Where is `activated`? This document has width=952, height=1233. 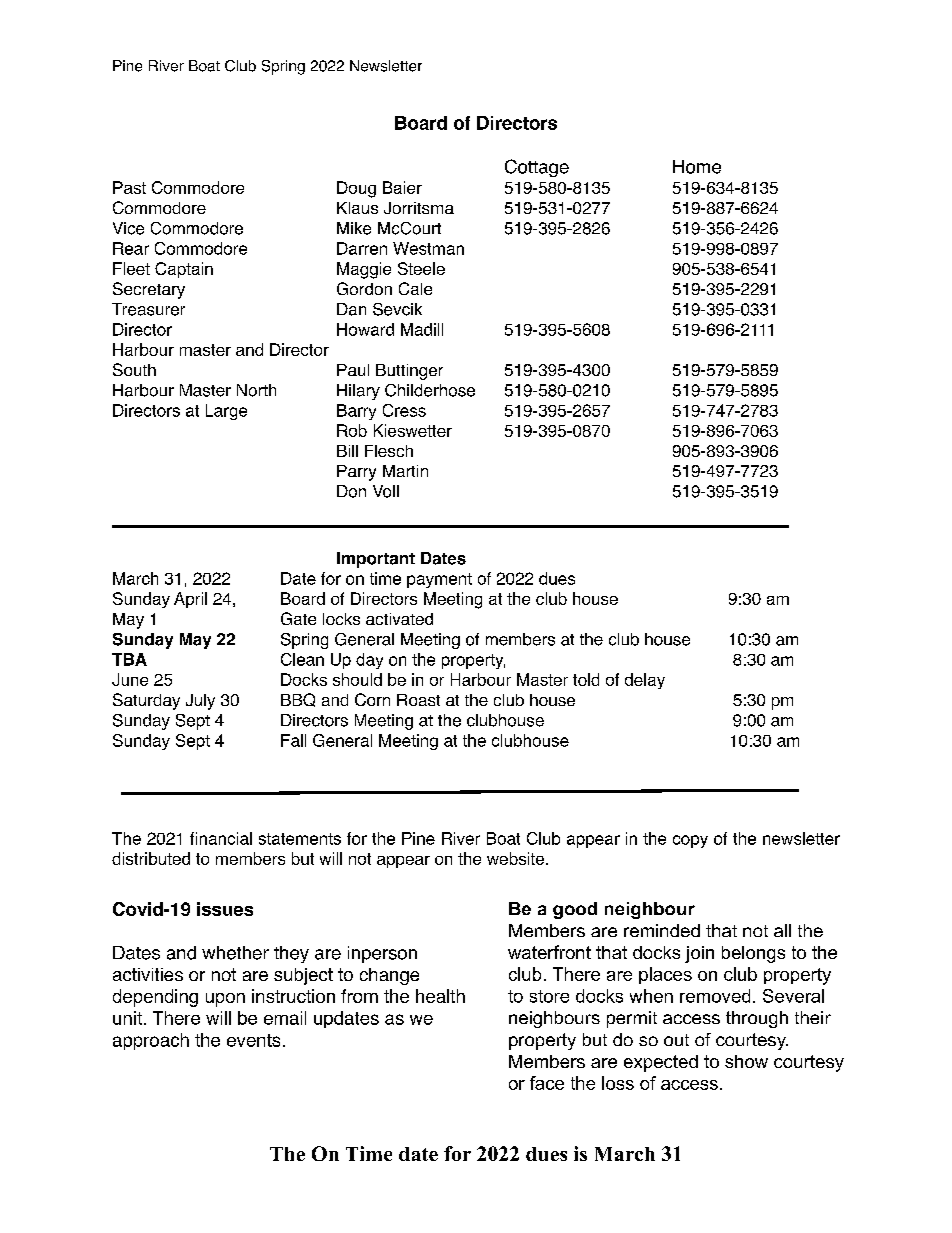
activated is located at coordinates (399, 619).
